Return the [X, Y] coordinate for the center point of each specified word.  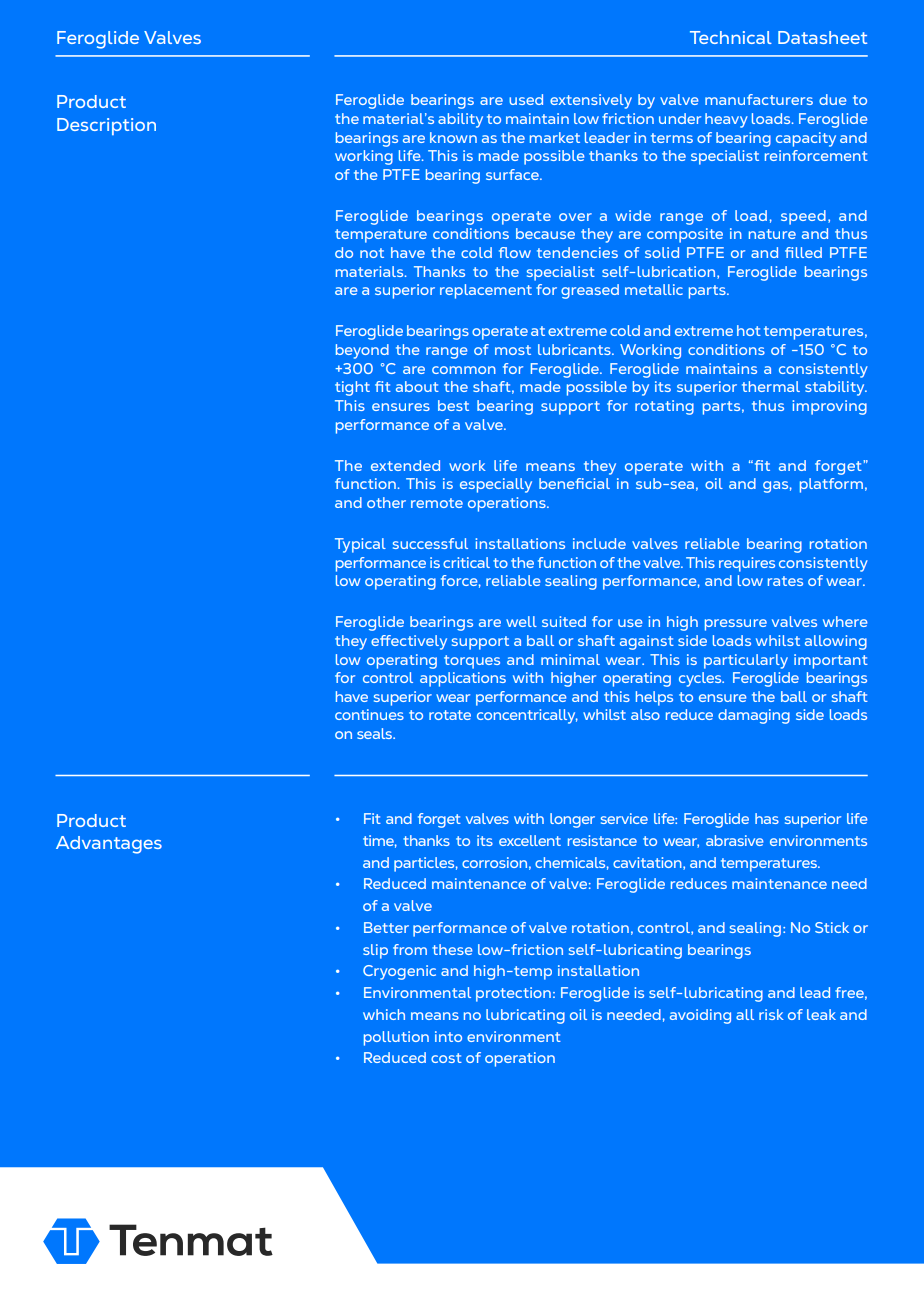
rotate [450, 715]
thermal [771, 386]
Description [106, 126]
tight [352, 388]
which [384, 1014]
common [464, 370]
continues [369, 714]
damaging [754, 716]
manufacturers [759, 99]
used [526, 99]
